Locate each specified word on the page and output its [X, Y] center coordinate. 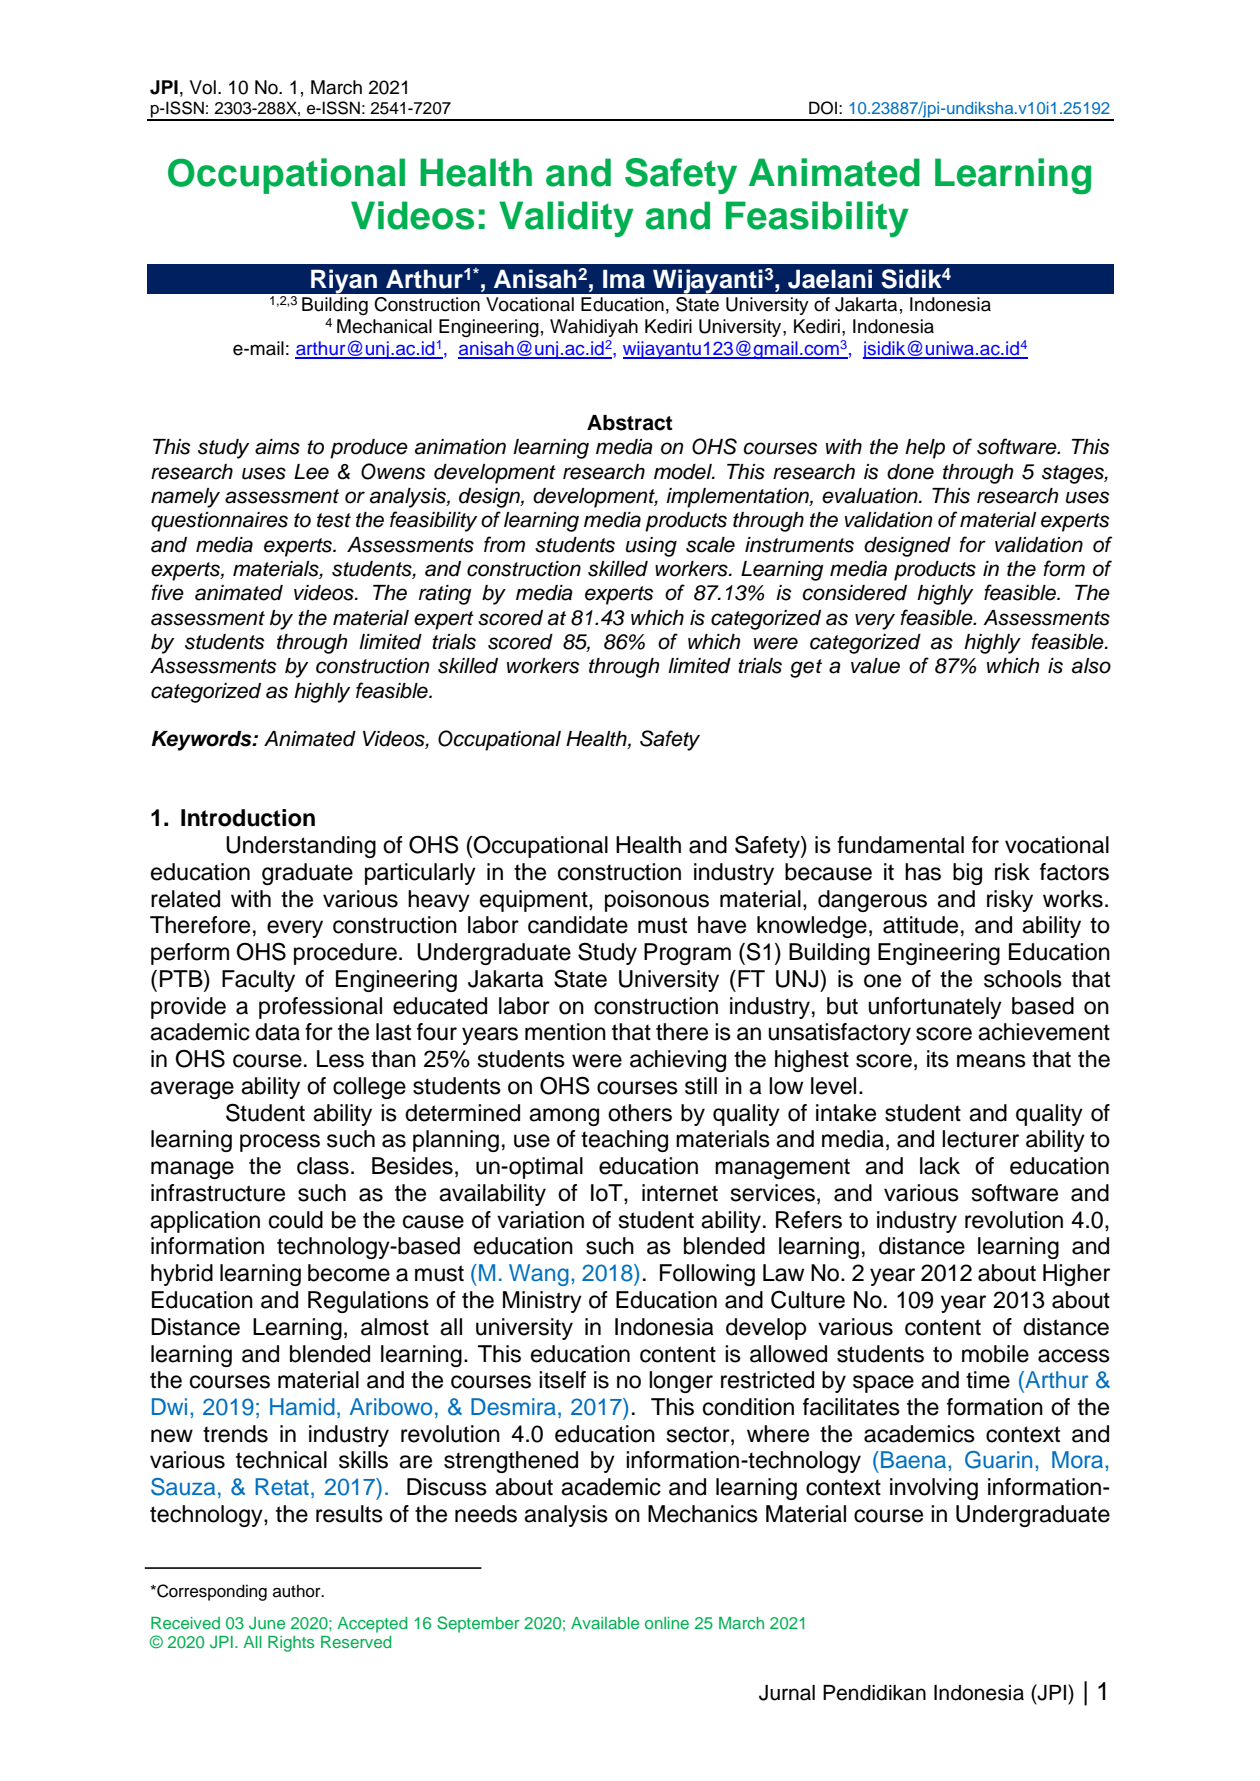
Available [605, 1623]
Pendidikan [874, 1693]
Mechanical [384, 326]
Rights [291, 1644]
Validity [566, 219]
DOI [823, 108]
